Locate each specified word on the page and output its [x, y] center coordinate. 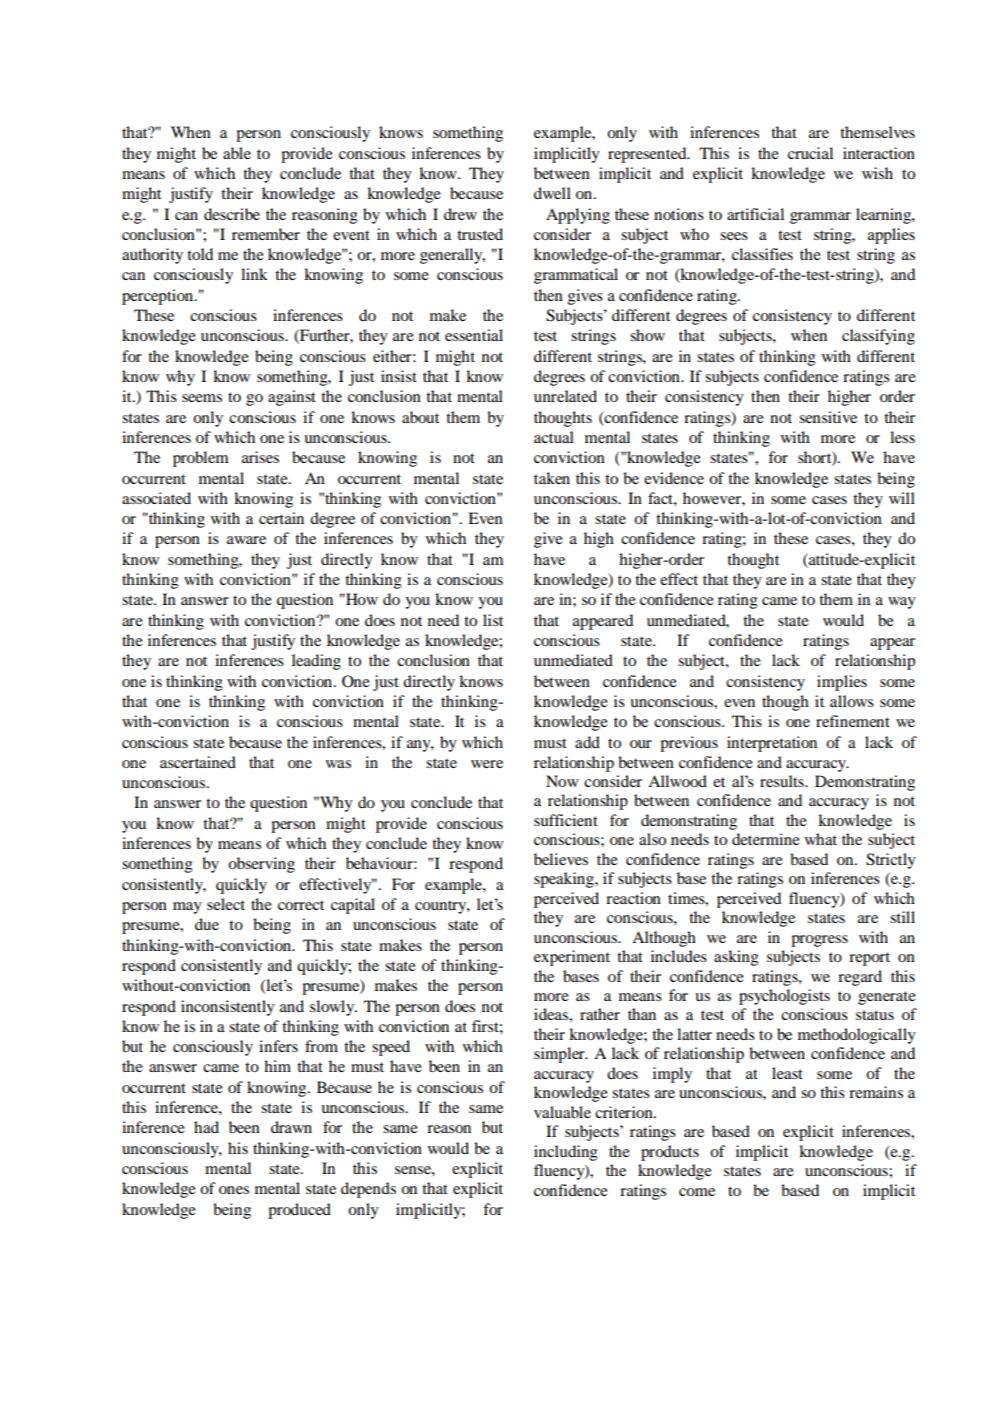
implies [842, 683]
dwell [552, 193]
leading [316, 662]
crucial [810, 153]
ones [234, 1190]
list [493, 620]
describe [232, 214]
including [566, 1153]
